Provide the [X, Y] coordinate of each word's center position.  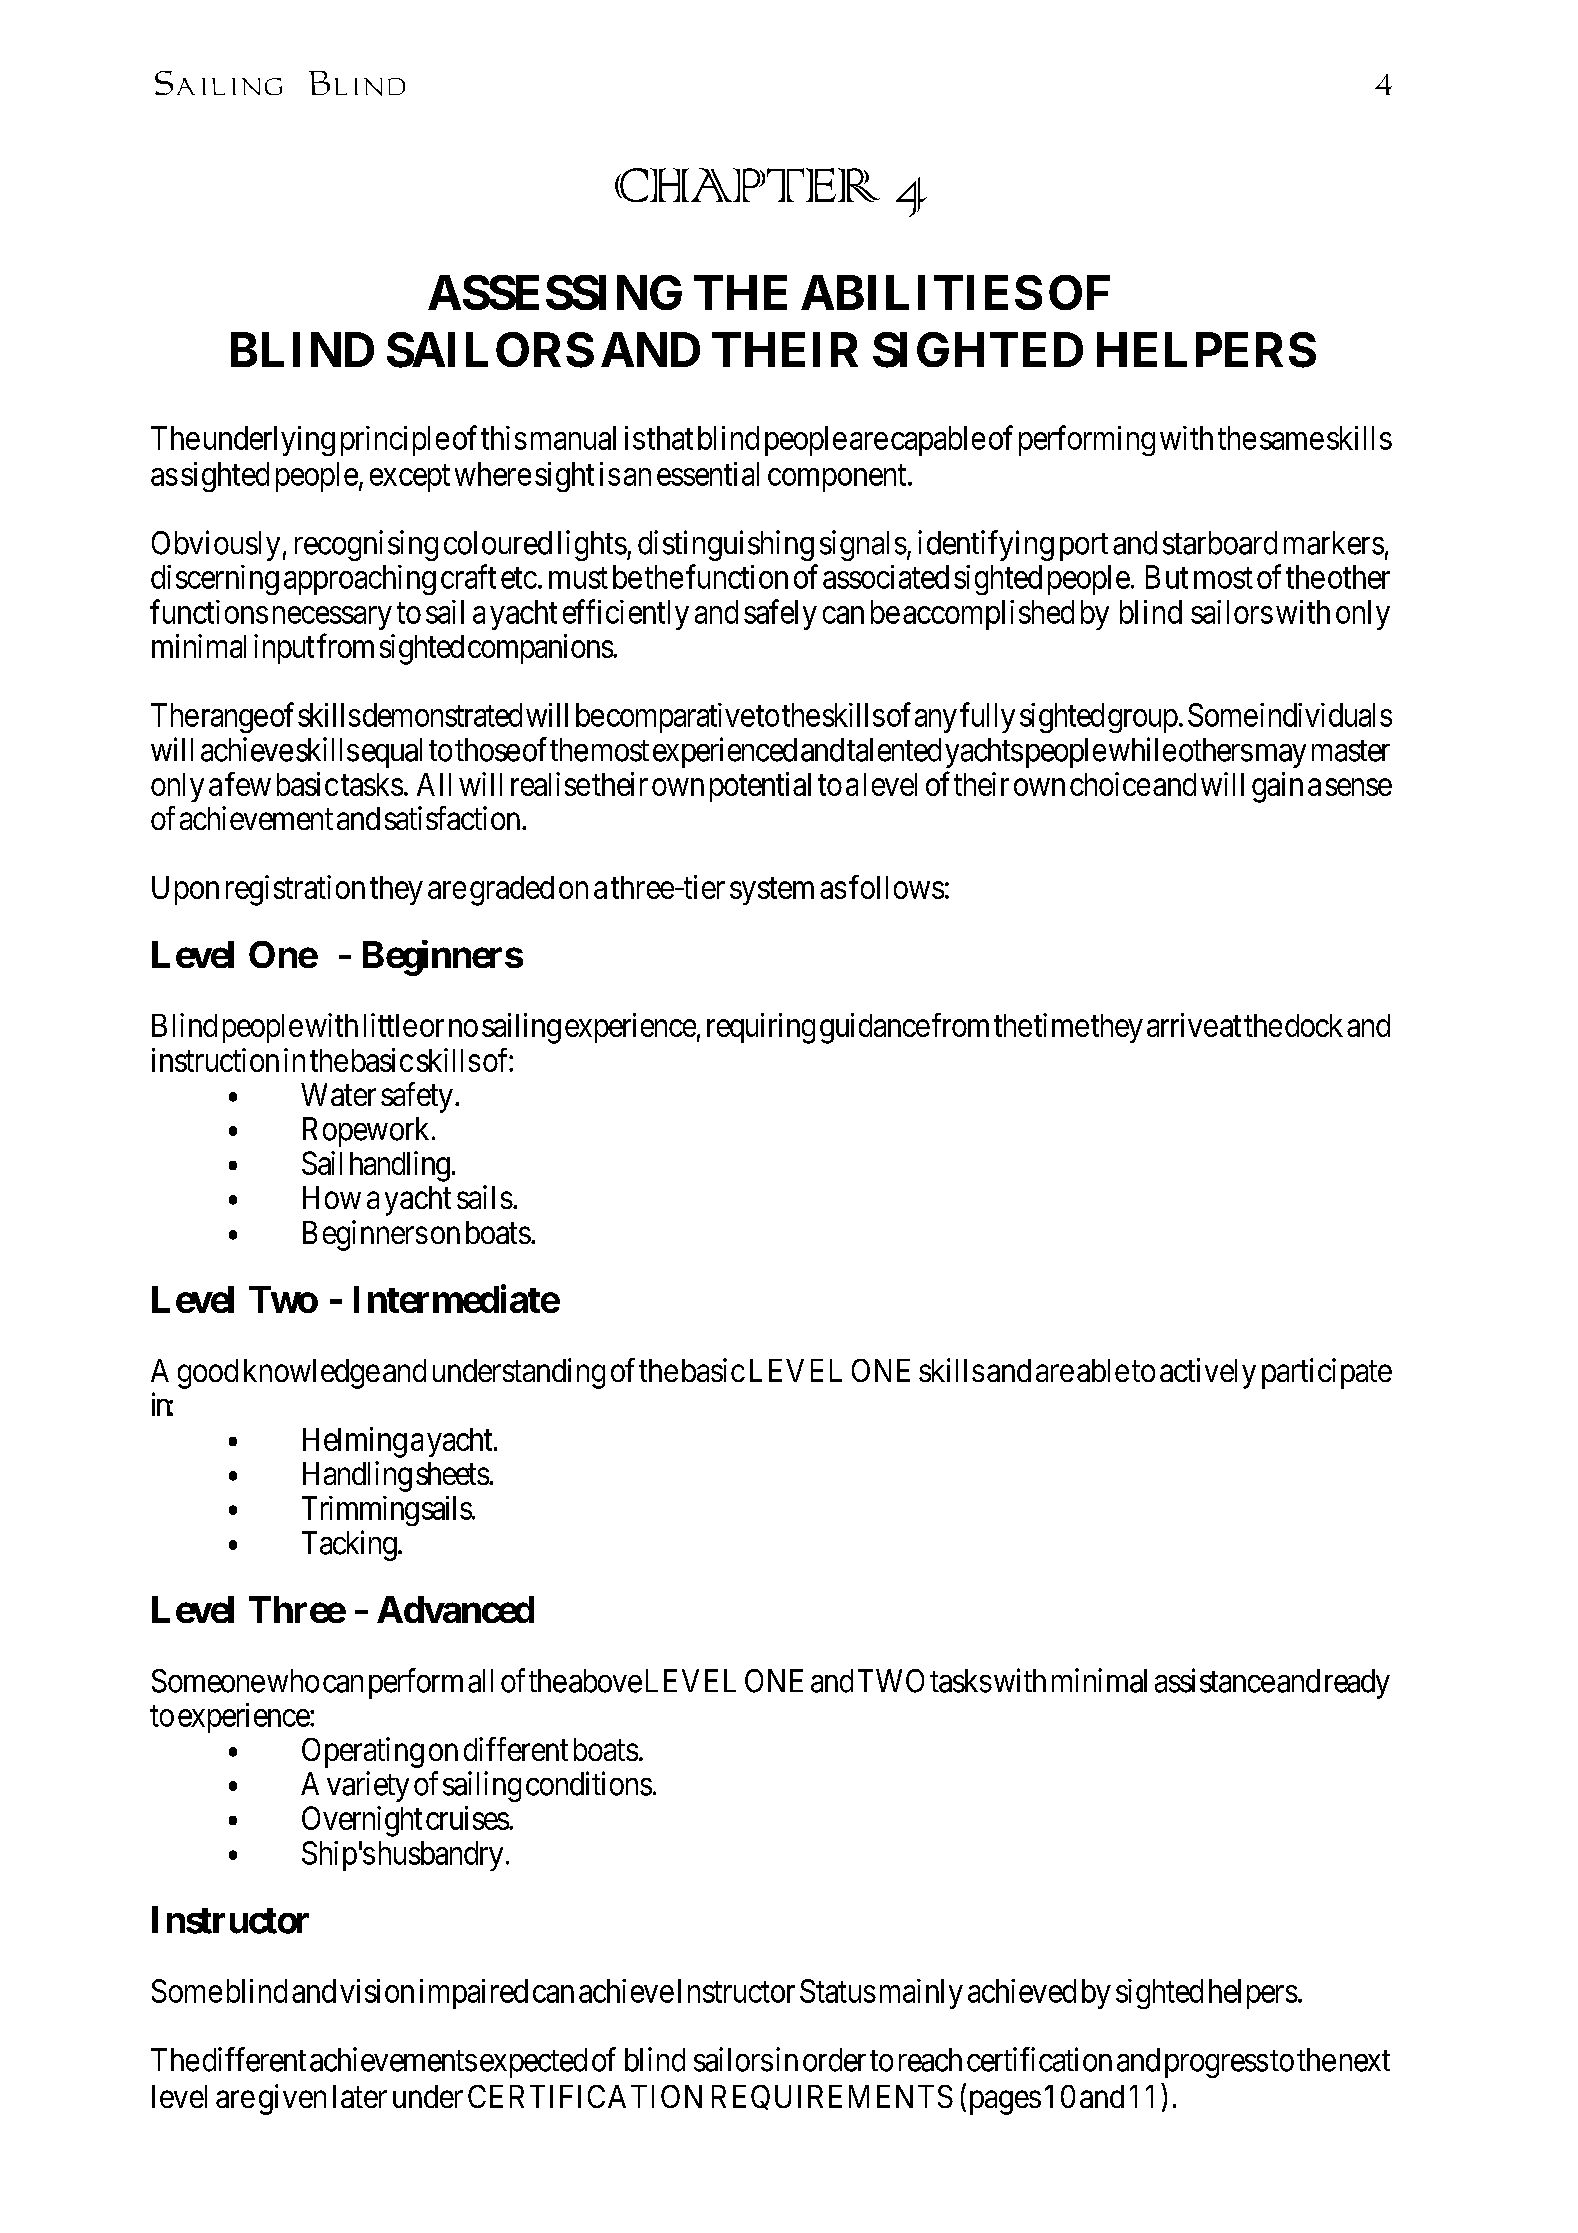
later [360, 2096]
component [838, 478]
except [410, 478]
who [293, 1681]
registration [295, 890]
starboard [1220, 543]
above [605, 1681]
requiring [761, 1028]
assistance [1215, 1680]
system [772, 891]
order [834, 2060]
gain [1277, 787]
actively [1208, 1373]
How [332, 1197]
